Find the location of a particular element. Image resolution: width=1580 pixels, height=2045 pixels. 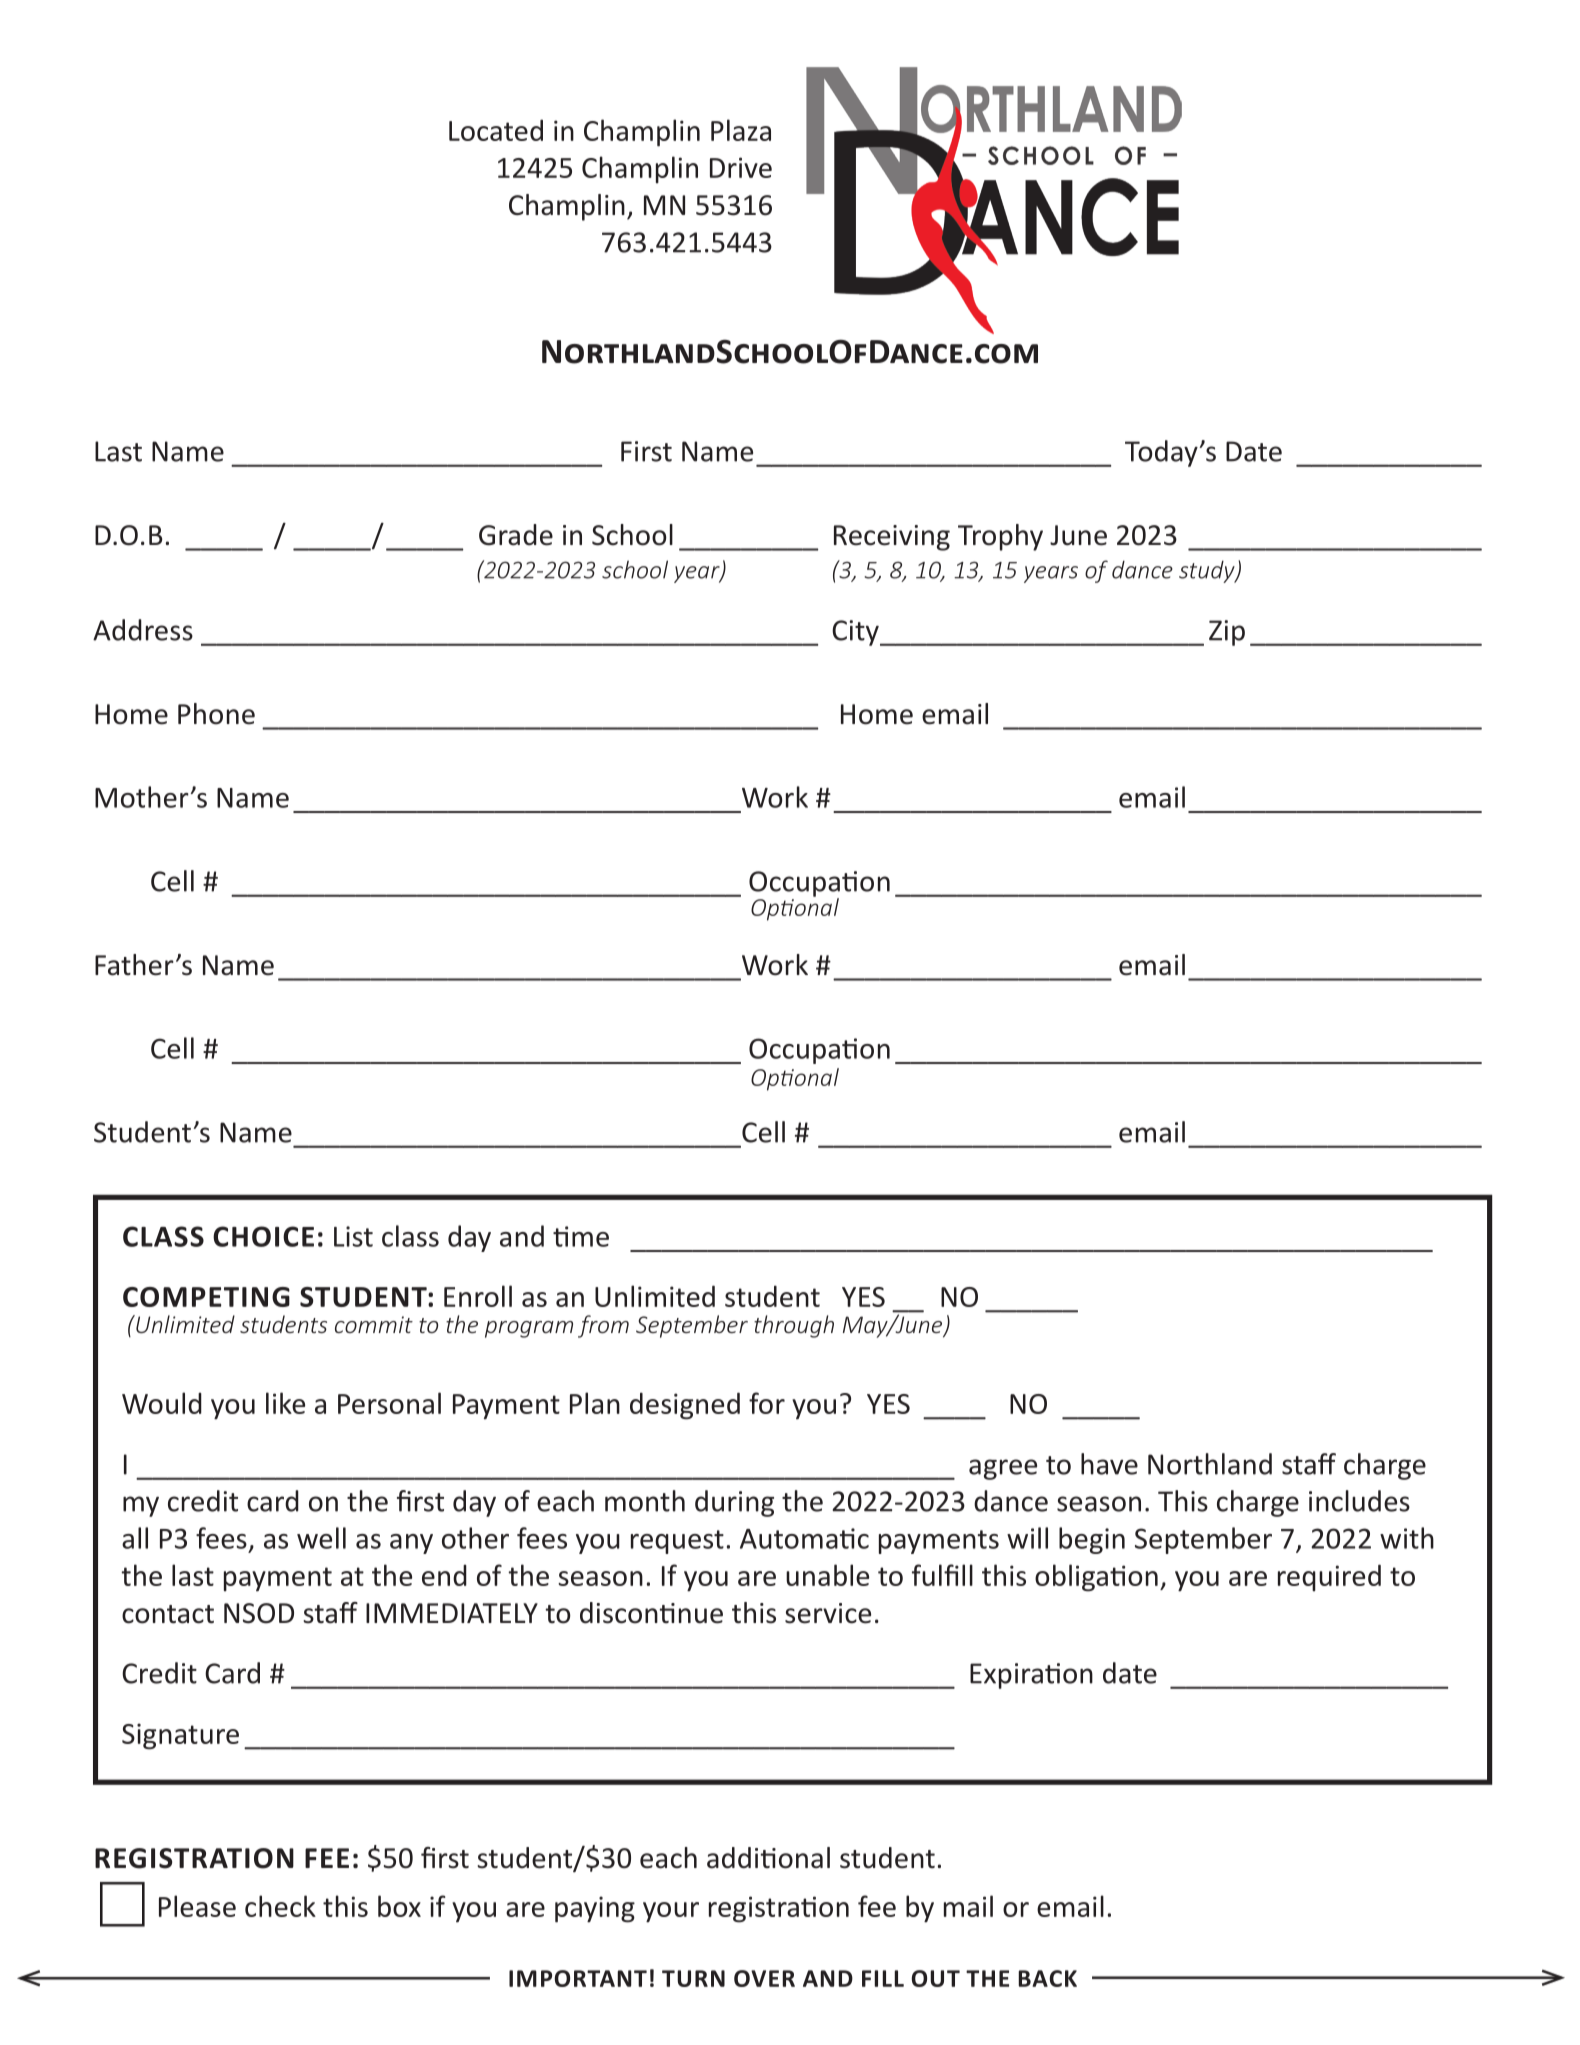

Plaza is located at coordinates (741, 130).
